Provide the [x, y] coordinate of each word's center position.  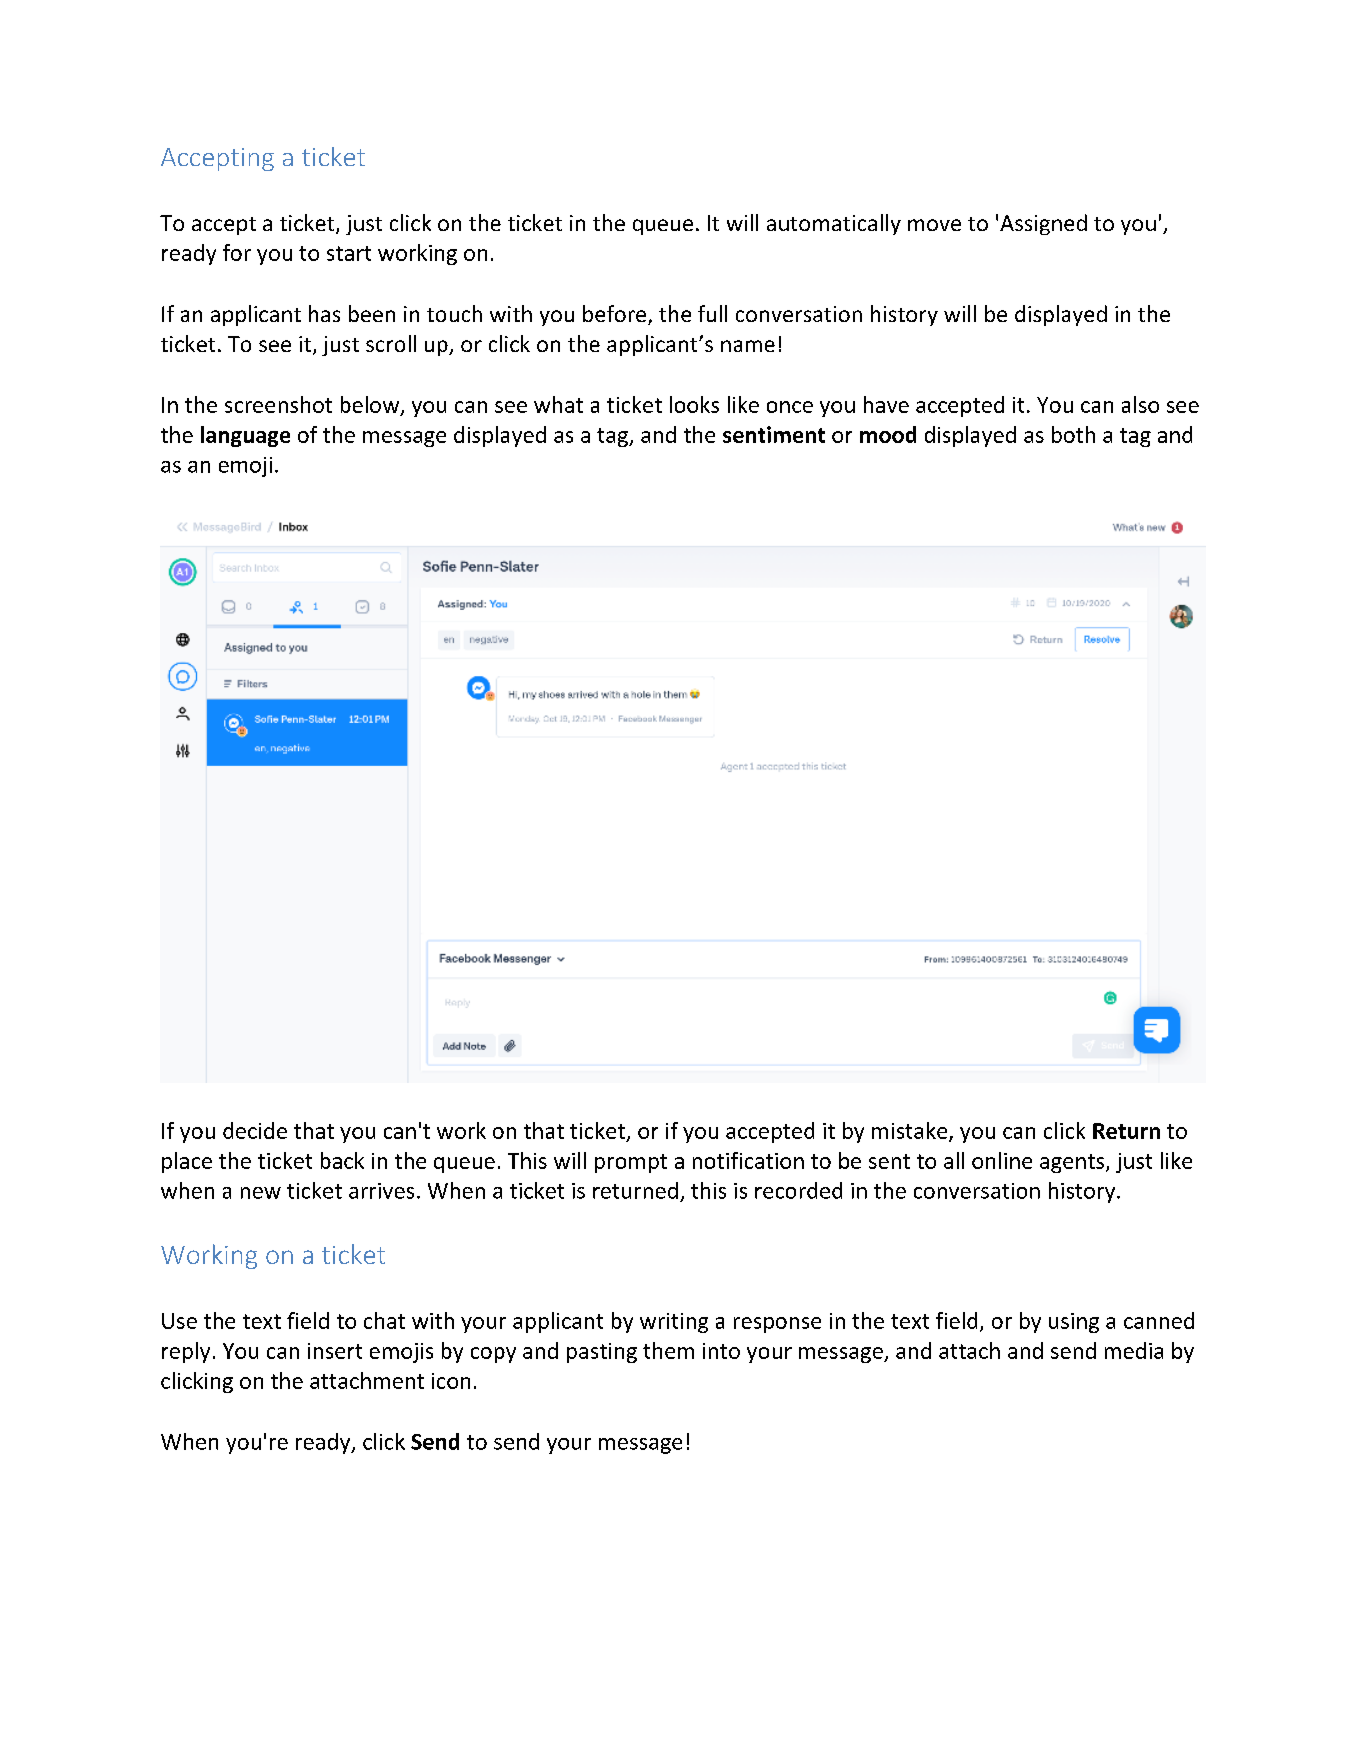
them [668, 1350]
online [1002, 1160]
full [712, 313]
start [349, 253]
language [245, 436]
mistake [911, 1131]
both [1073, 434]
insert [335, 1351]
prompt [631, 1163]
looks [694, 404]
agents [1073, 1163]
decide [255, 1130]
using [1074, 1323]
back [342, 1160]
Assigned [1043, 224]
